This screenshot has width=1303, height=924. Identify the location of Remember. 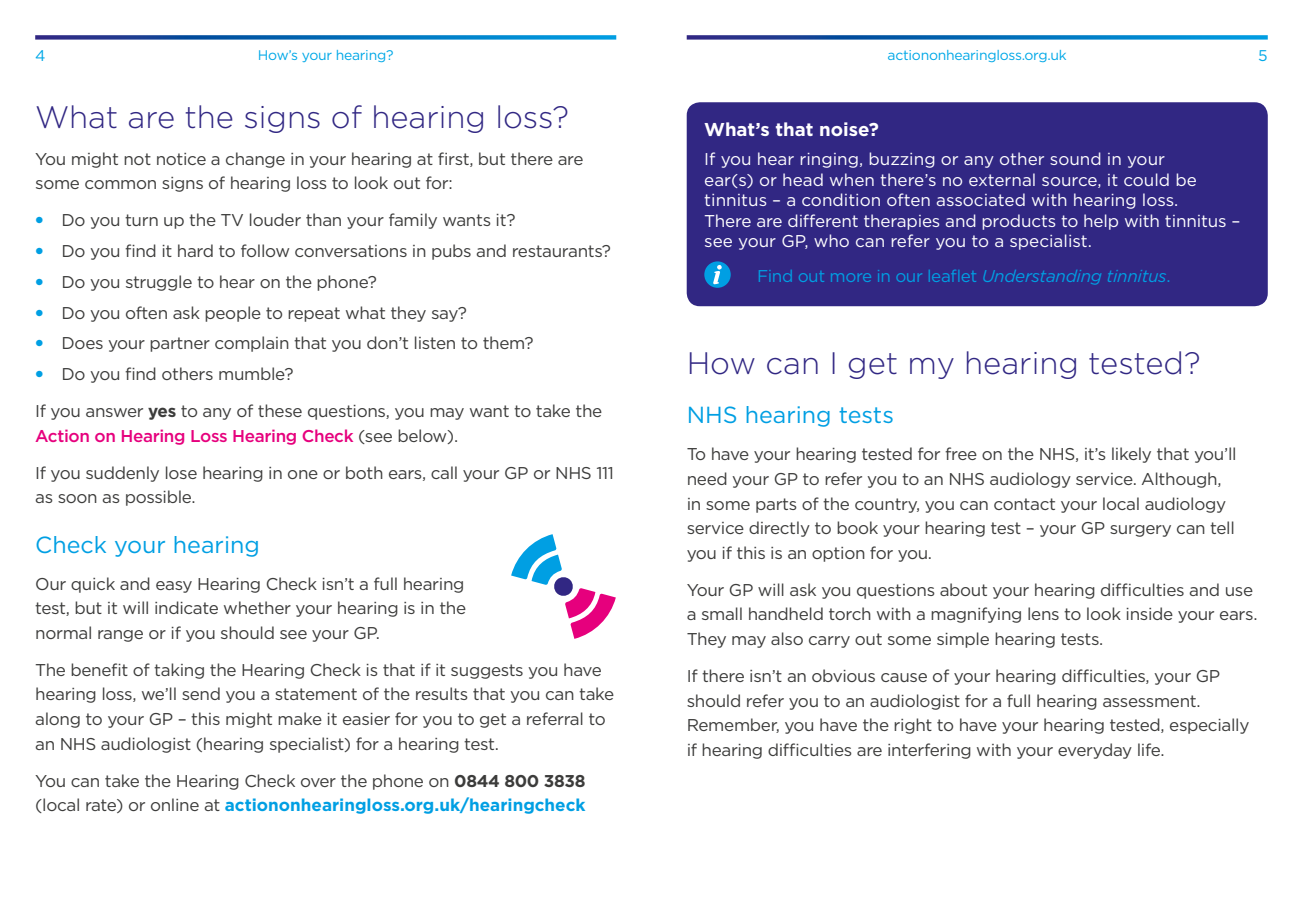
(733, 725).
